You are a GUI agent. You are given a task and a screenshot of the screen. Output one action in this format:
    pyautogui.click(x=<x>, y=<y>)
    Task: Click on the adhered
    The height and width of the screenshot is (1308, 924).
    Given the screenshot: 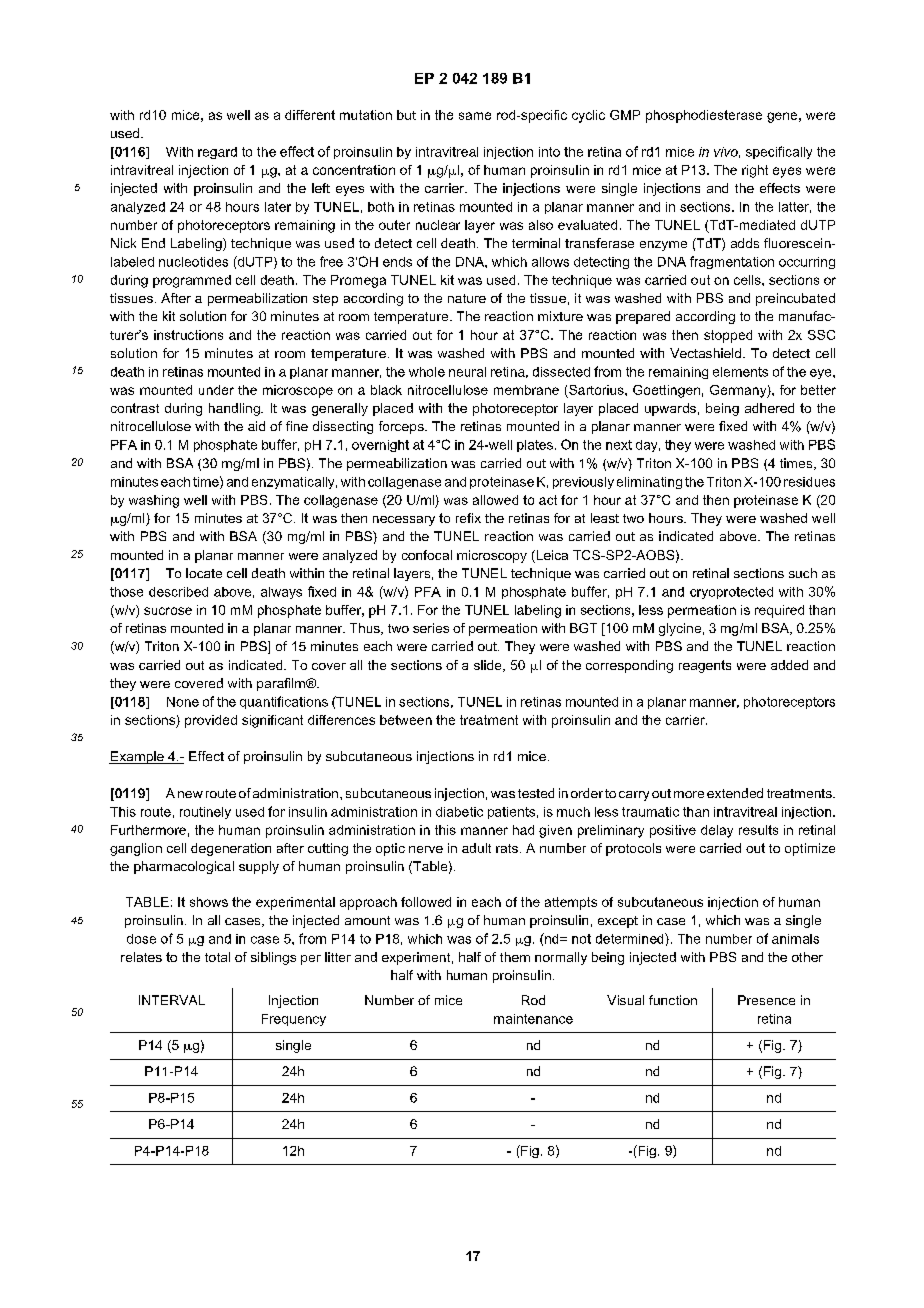 What is the action you would take?
    pyautogui.click(x=769, y=408)
